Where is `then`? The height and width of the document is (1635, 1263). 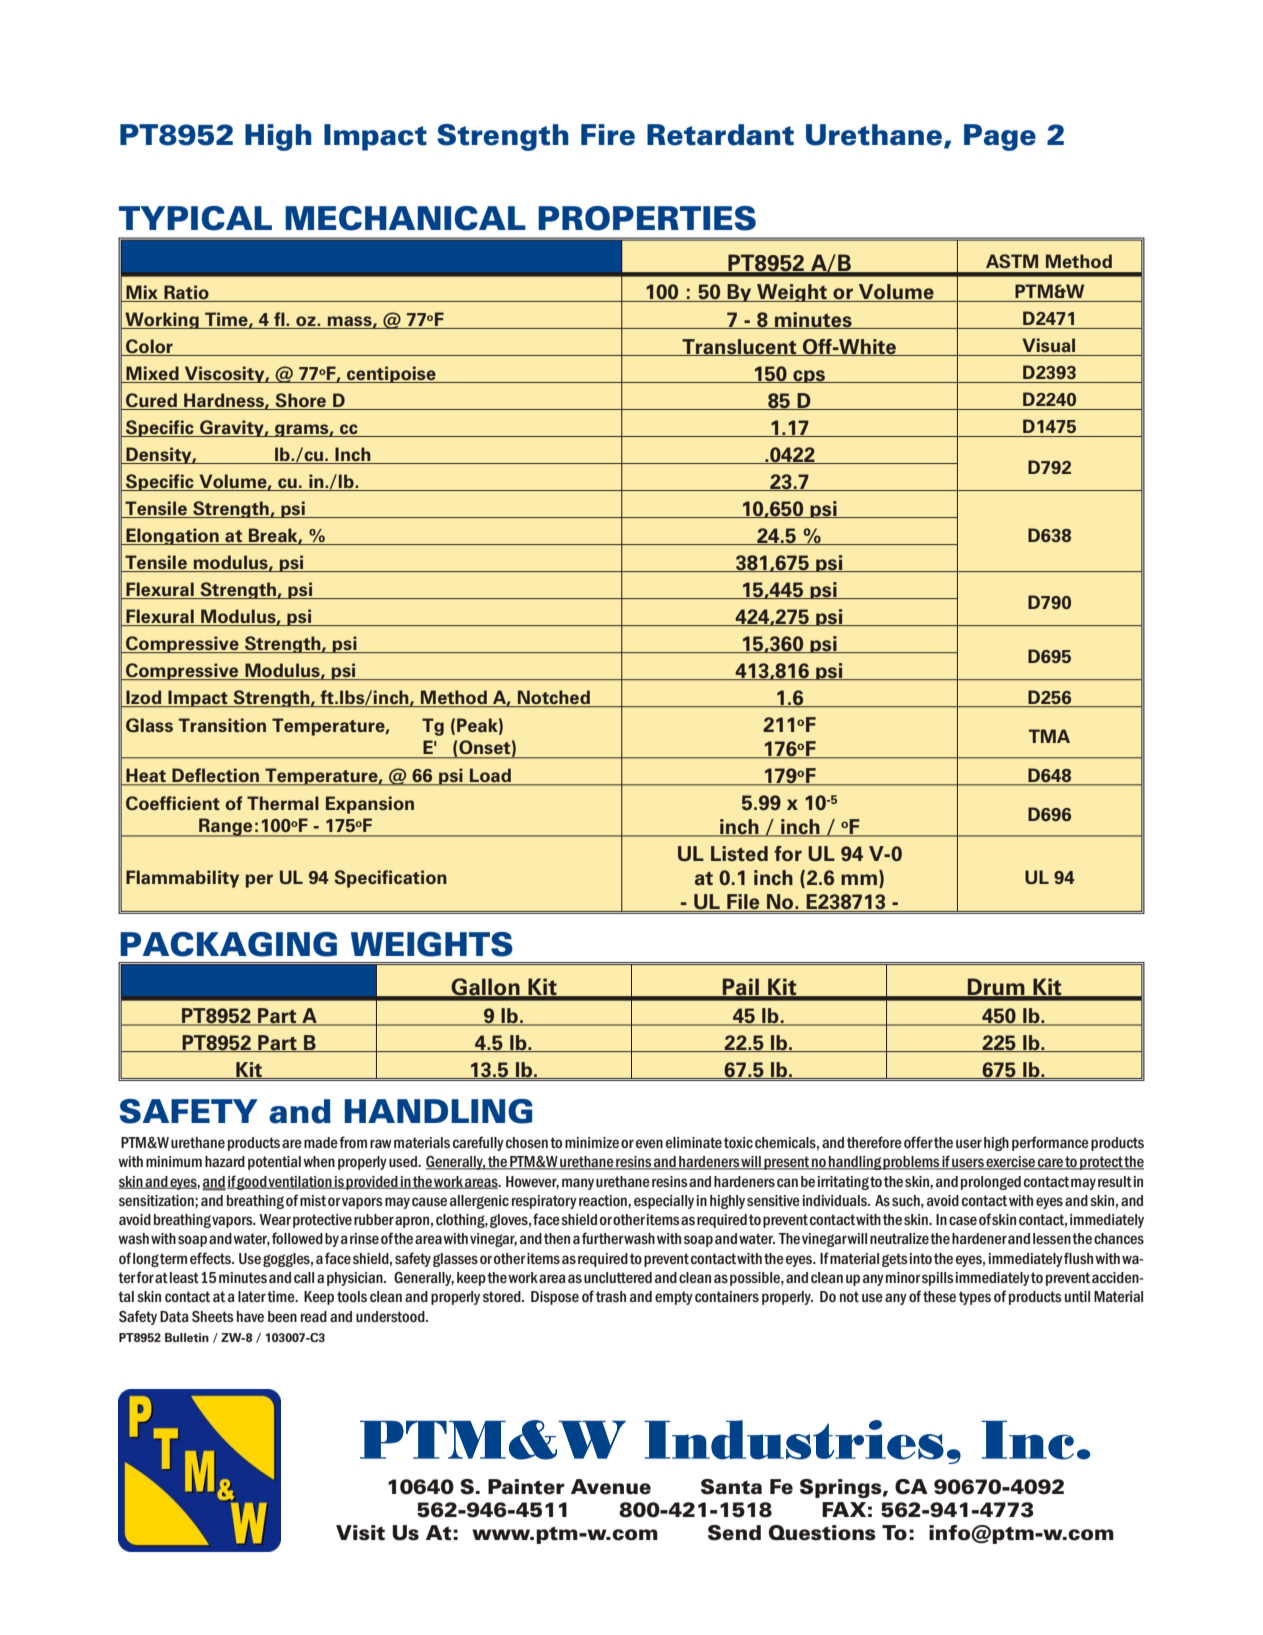 then is located at coordinates (557, 1238).
